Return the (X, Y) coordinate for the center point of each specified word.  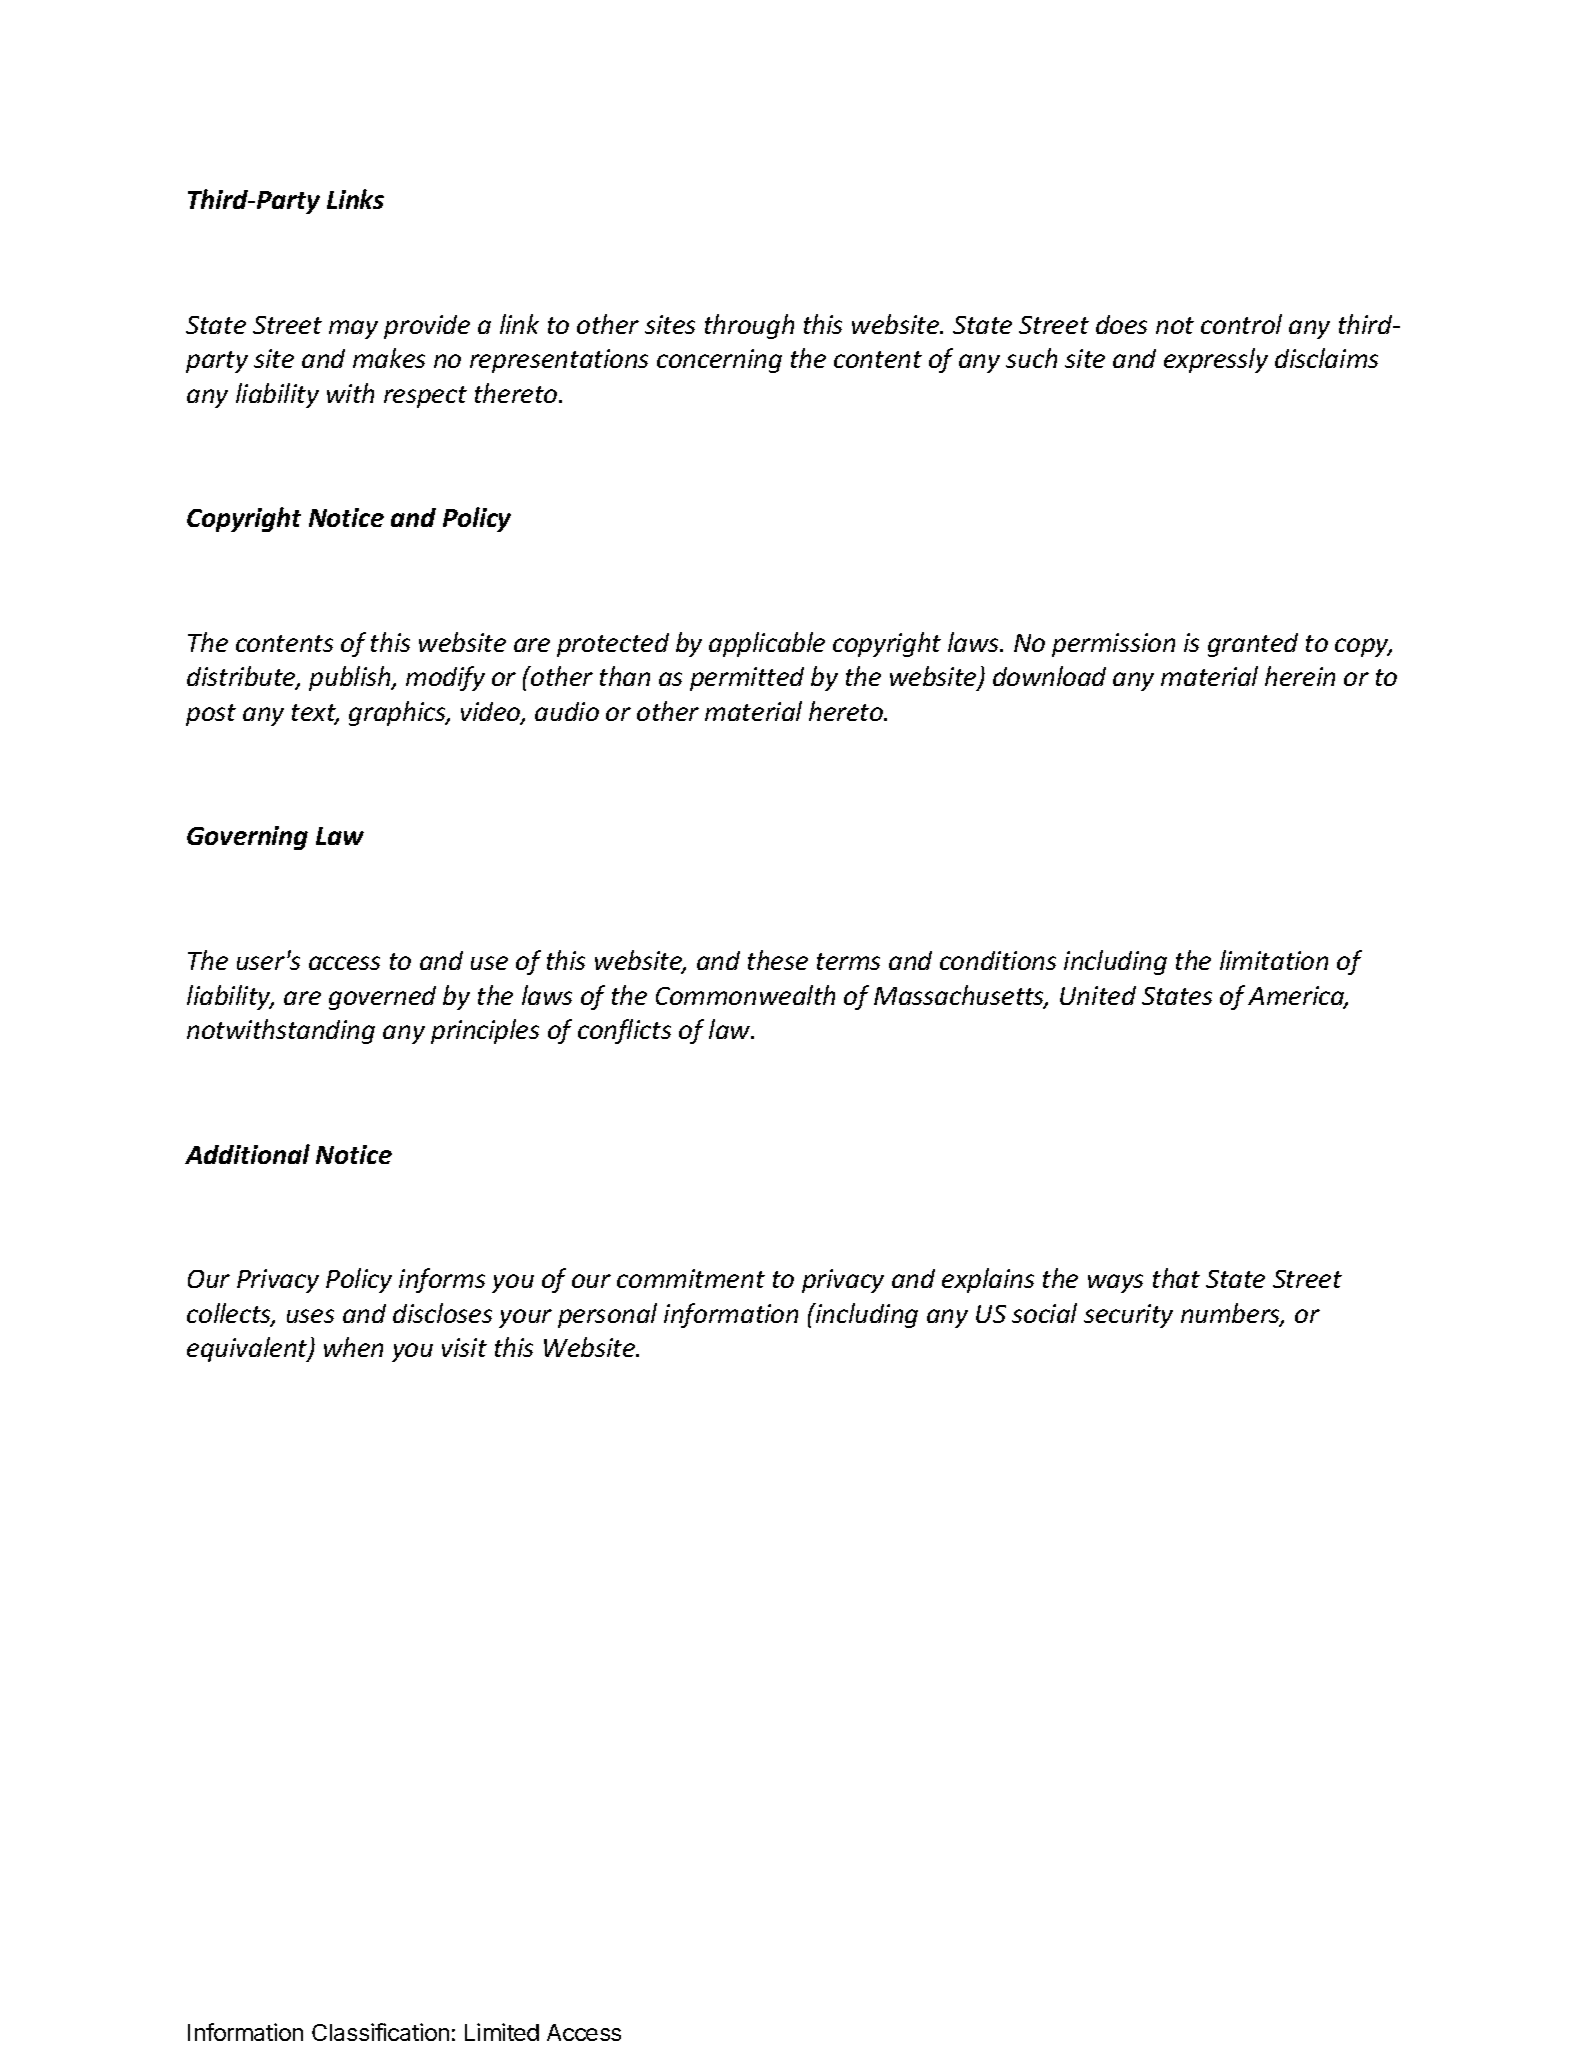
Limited (502, 2032)
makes (389, 358)
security (1128, 1316)
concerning (719, 361)
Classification (380, 2032)
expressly (1216, 360)
